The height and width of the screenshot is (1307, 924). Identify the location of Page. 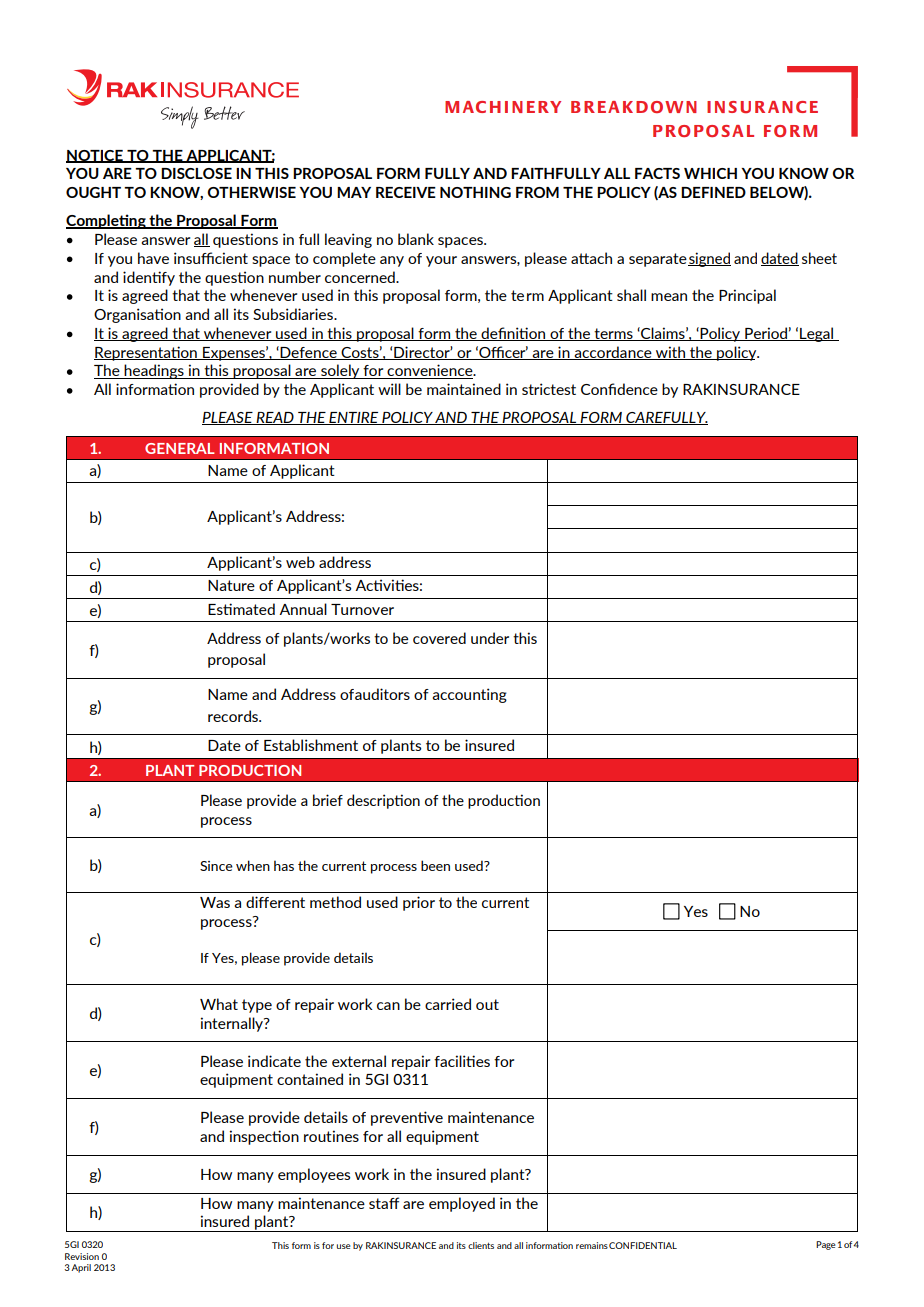
(826, 1245).
